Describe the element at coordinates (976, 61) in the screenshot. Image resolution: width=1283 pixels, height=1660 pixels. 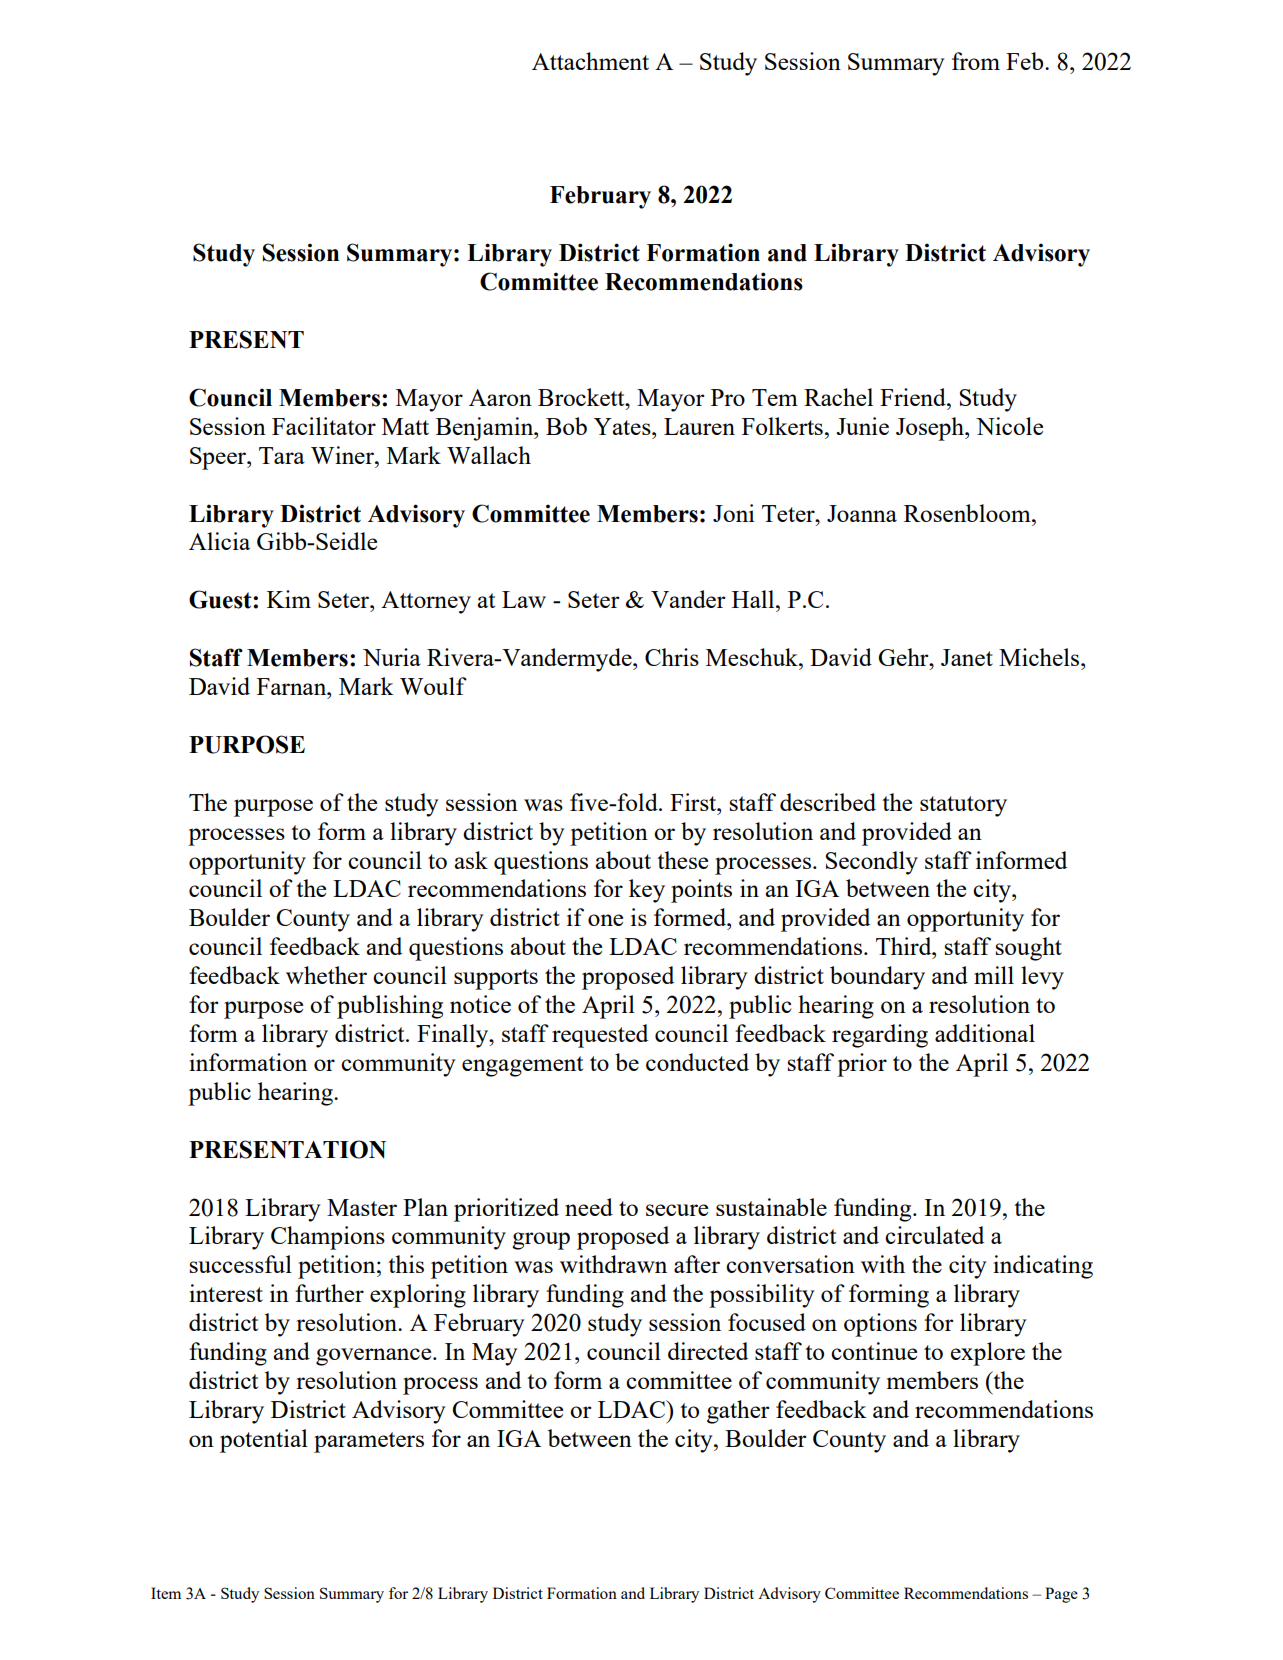
I see `from` at that location.
